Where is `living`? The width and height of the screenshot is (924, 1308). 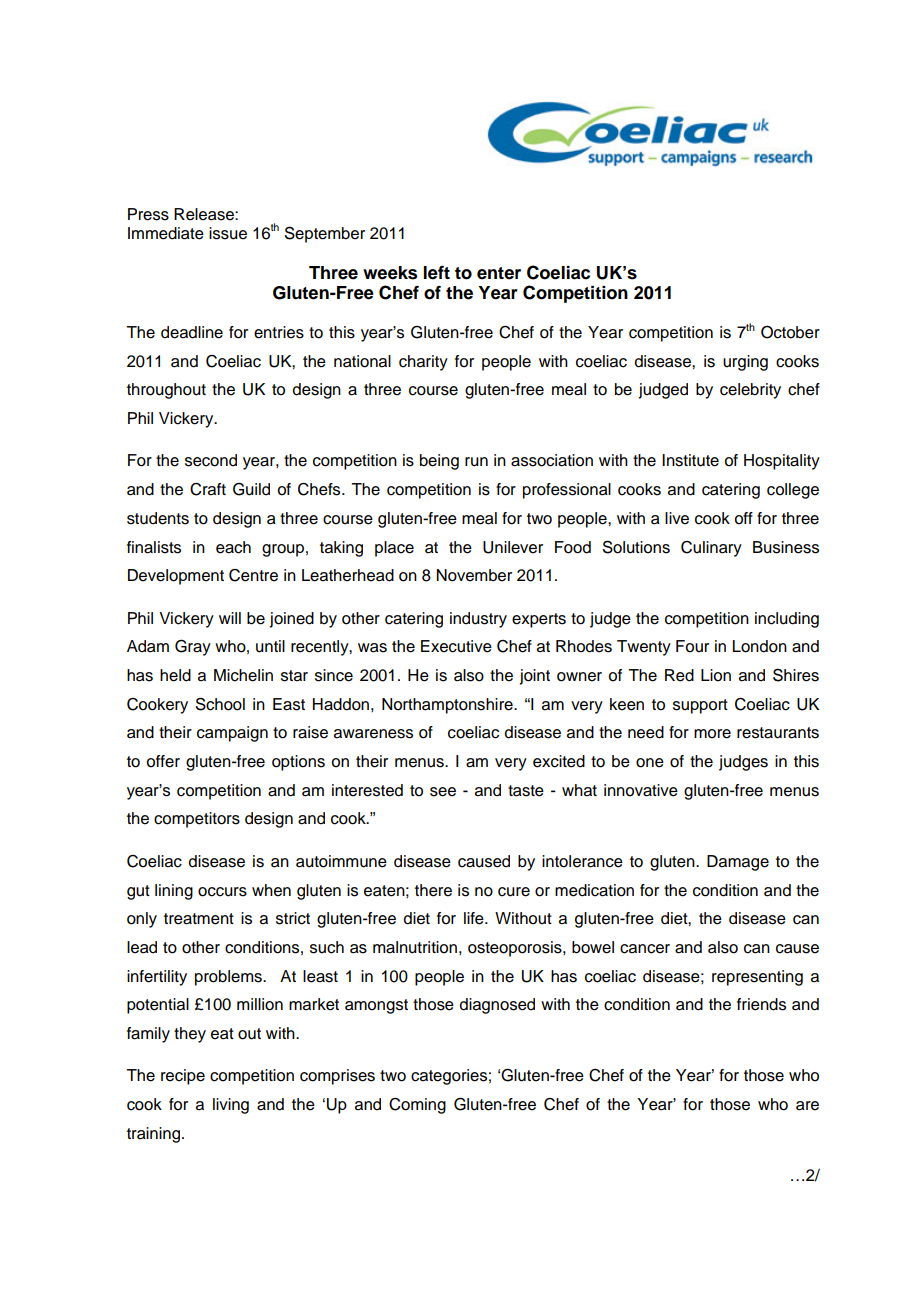
living is located at coordinates (231, 1106).
